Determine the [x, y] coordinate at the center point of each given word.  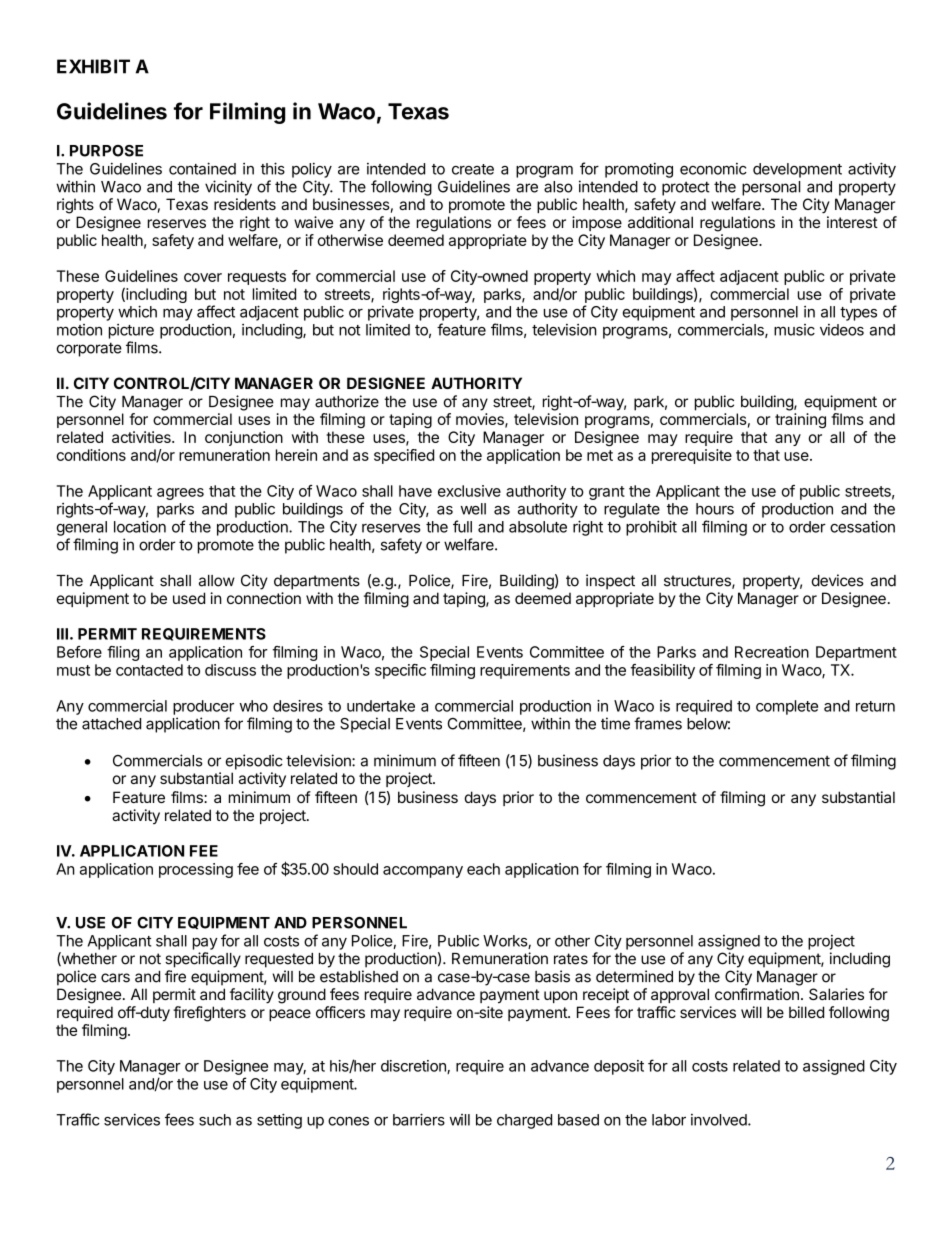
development [797, 170]
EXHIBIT [93, 66]
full [462, 526]
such [215, 1120]
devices [838, 580]
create [473, 169]
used [189, 598]
